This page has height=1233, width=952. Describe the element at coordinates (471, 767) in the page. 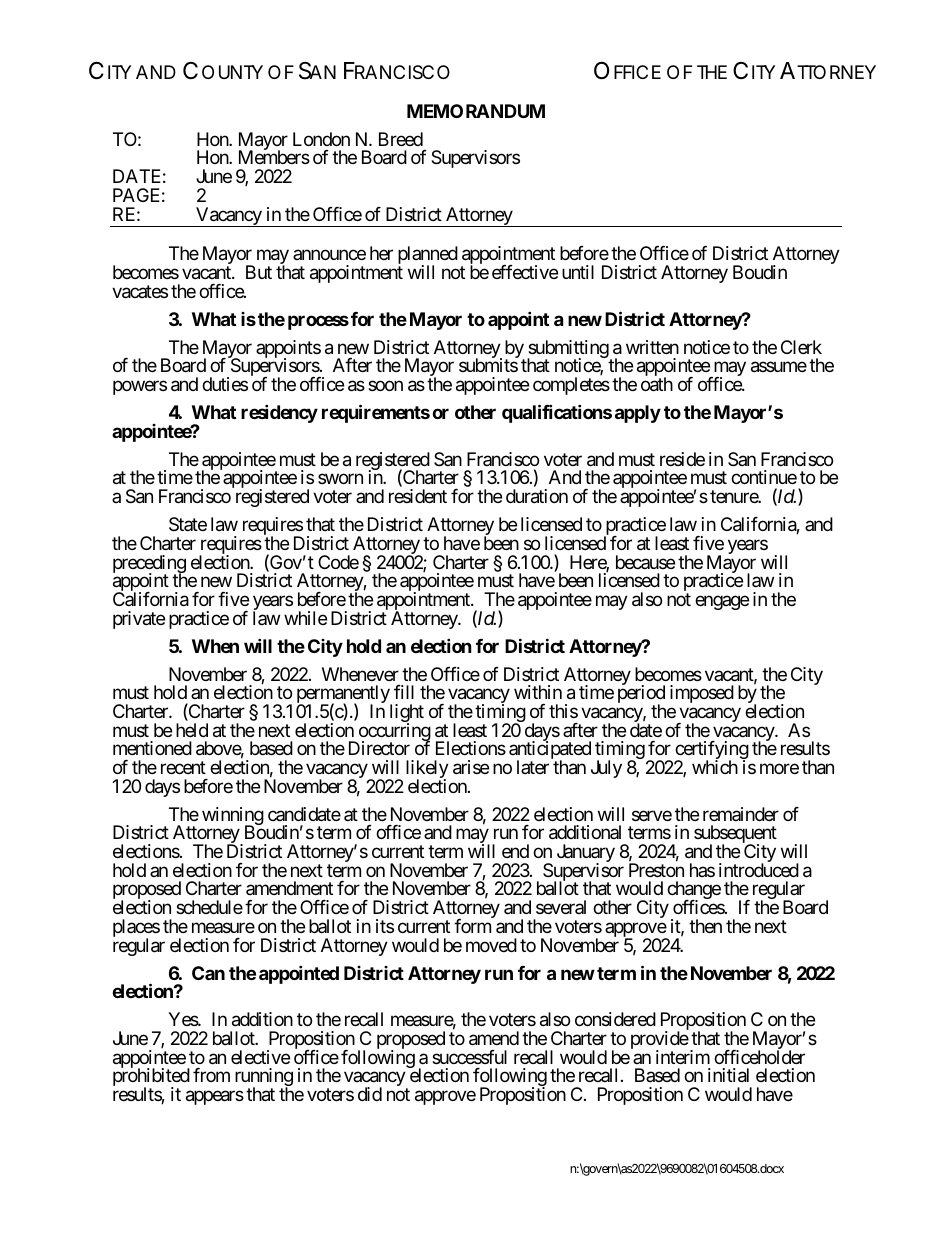

I see `arise` at that location.
